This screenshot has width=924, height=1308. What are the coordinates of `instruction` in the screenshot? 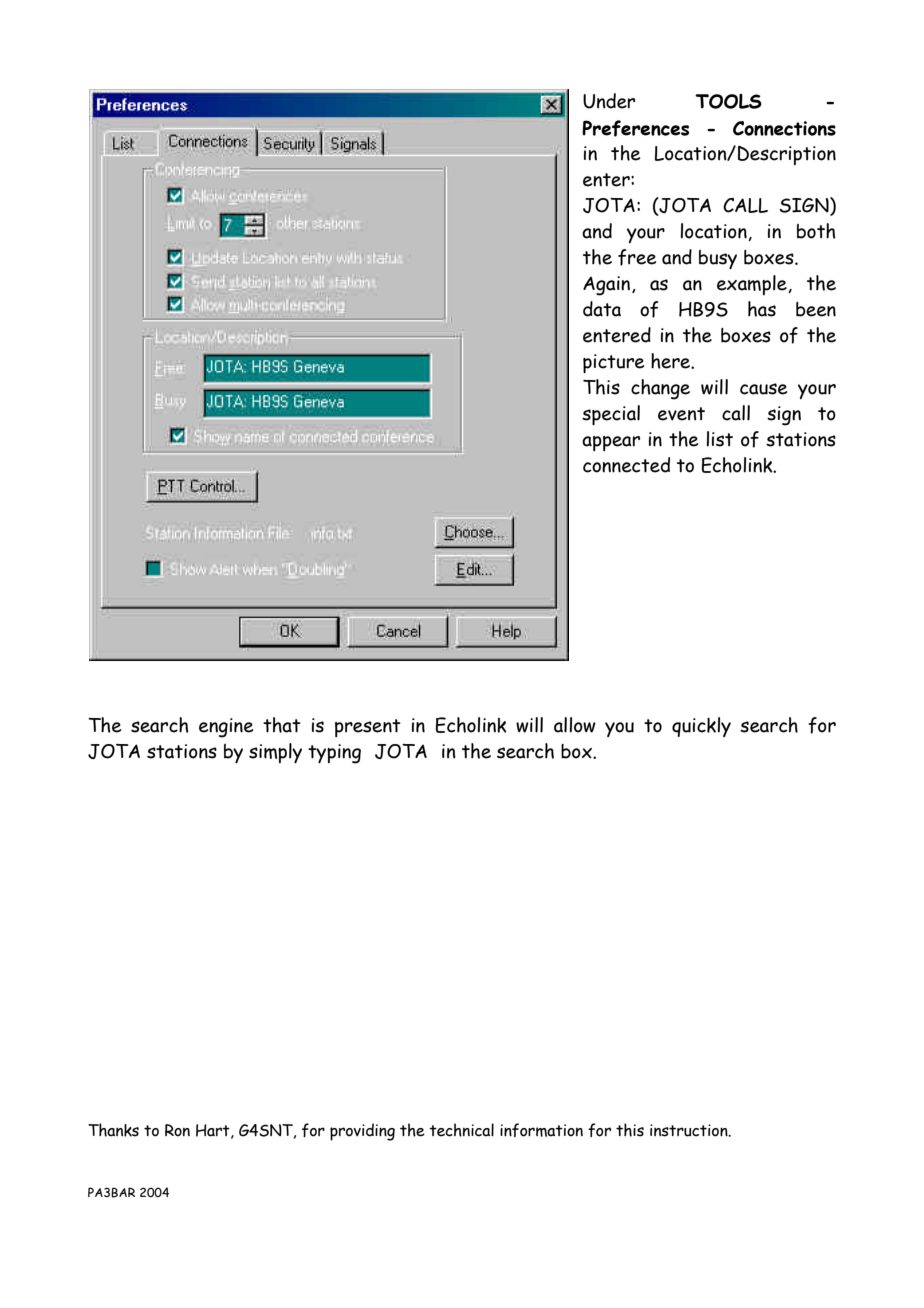 It's located at (690, 1130).
